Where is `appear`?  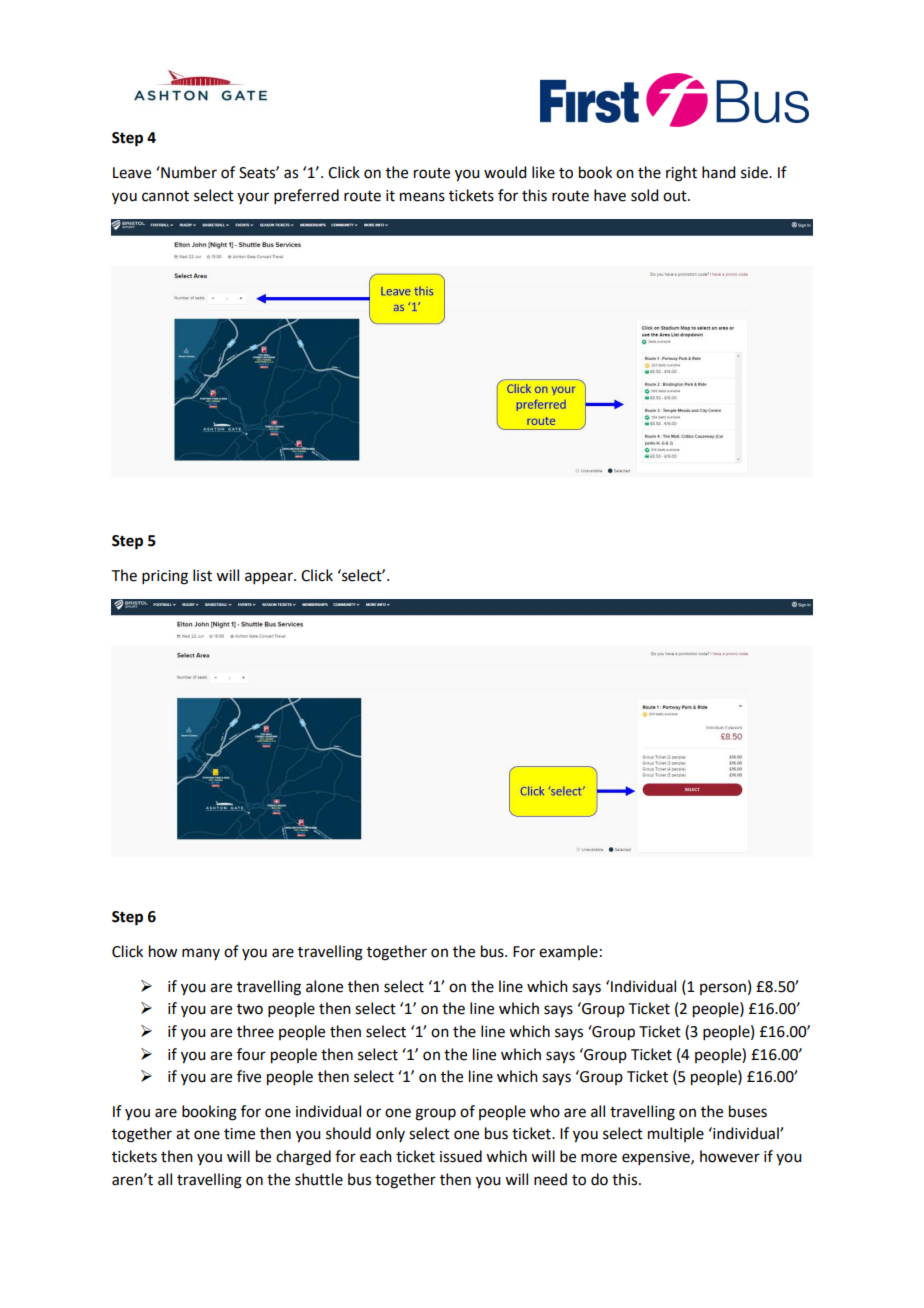 appear is located at coordinates (270, 578).
